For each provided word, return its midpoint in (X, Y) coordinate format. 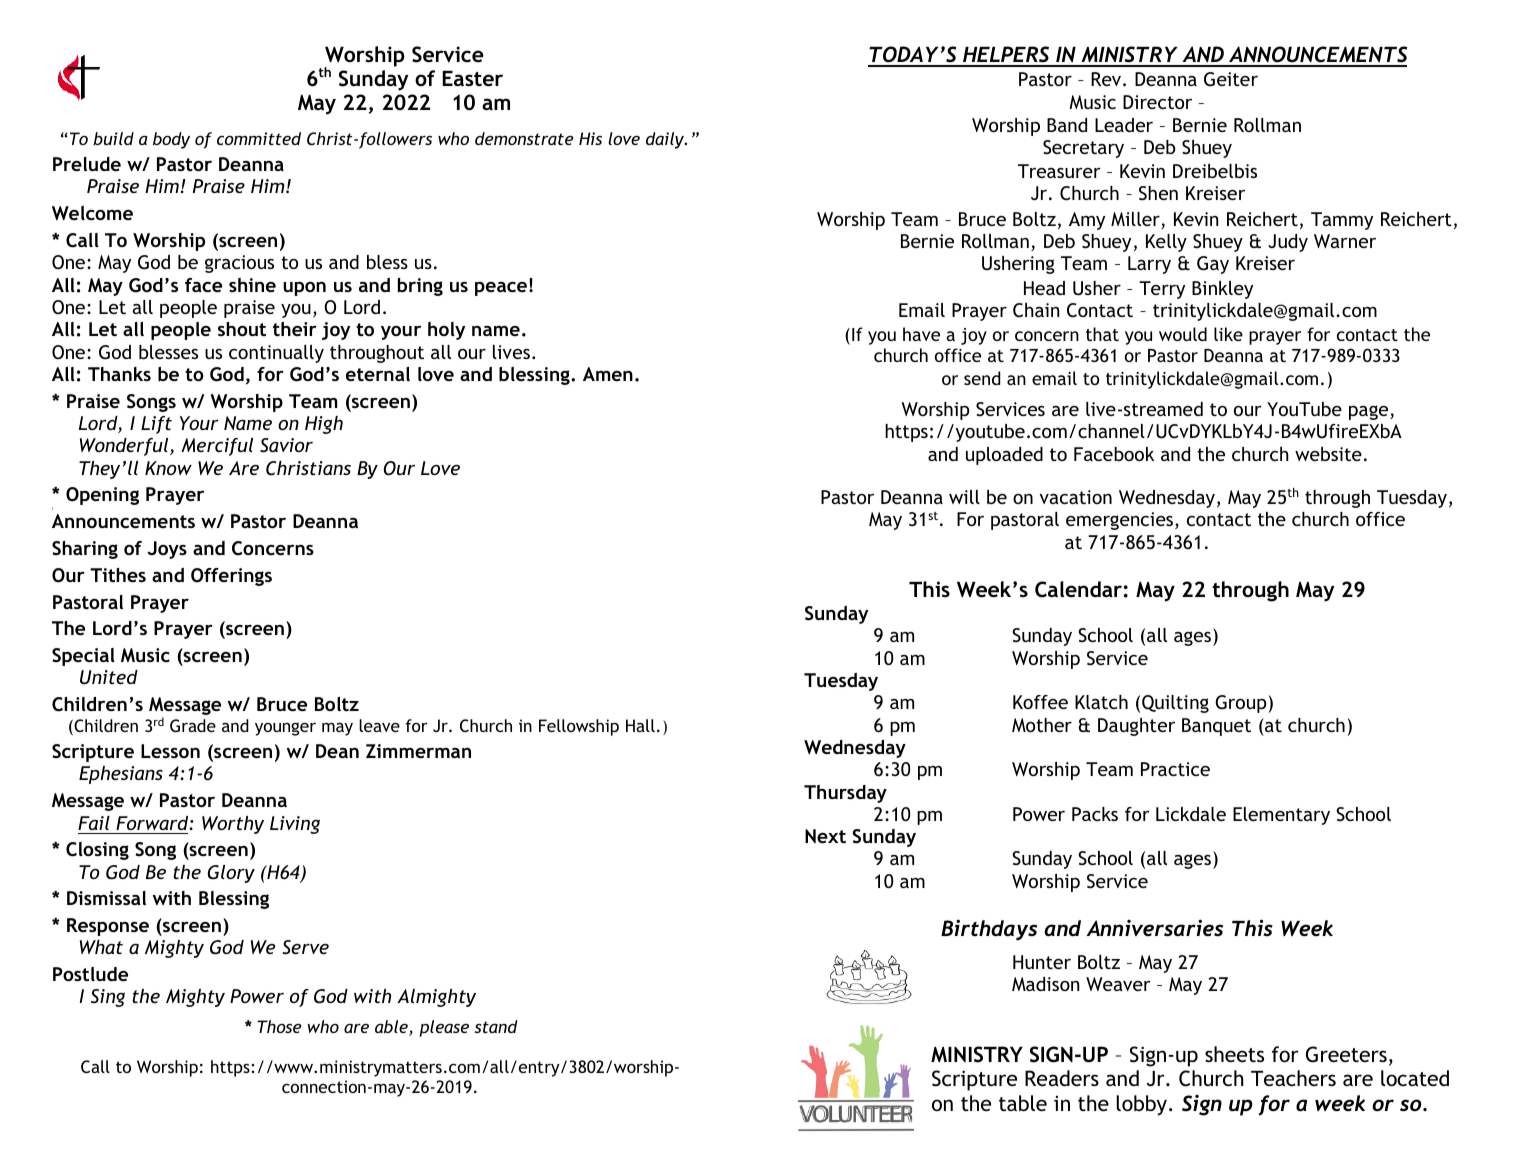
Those (279, 1026)
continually (276, 354)
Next (825, 836)
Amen (608, 374)
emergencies (1121, 521)
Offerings (231, 577)
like (1228, 334)
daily (666, 140)
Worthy (233, 825)
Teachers (1293, 1078)
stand (496, 1026)
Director (1157, 102)
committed (259, 138)
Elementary (1281, 816)
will (964, 497)
